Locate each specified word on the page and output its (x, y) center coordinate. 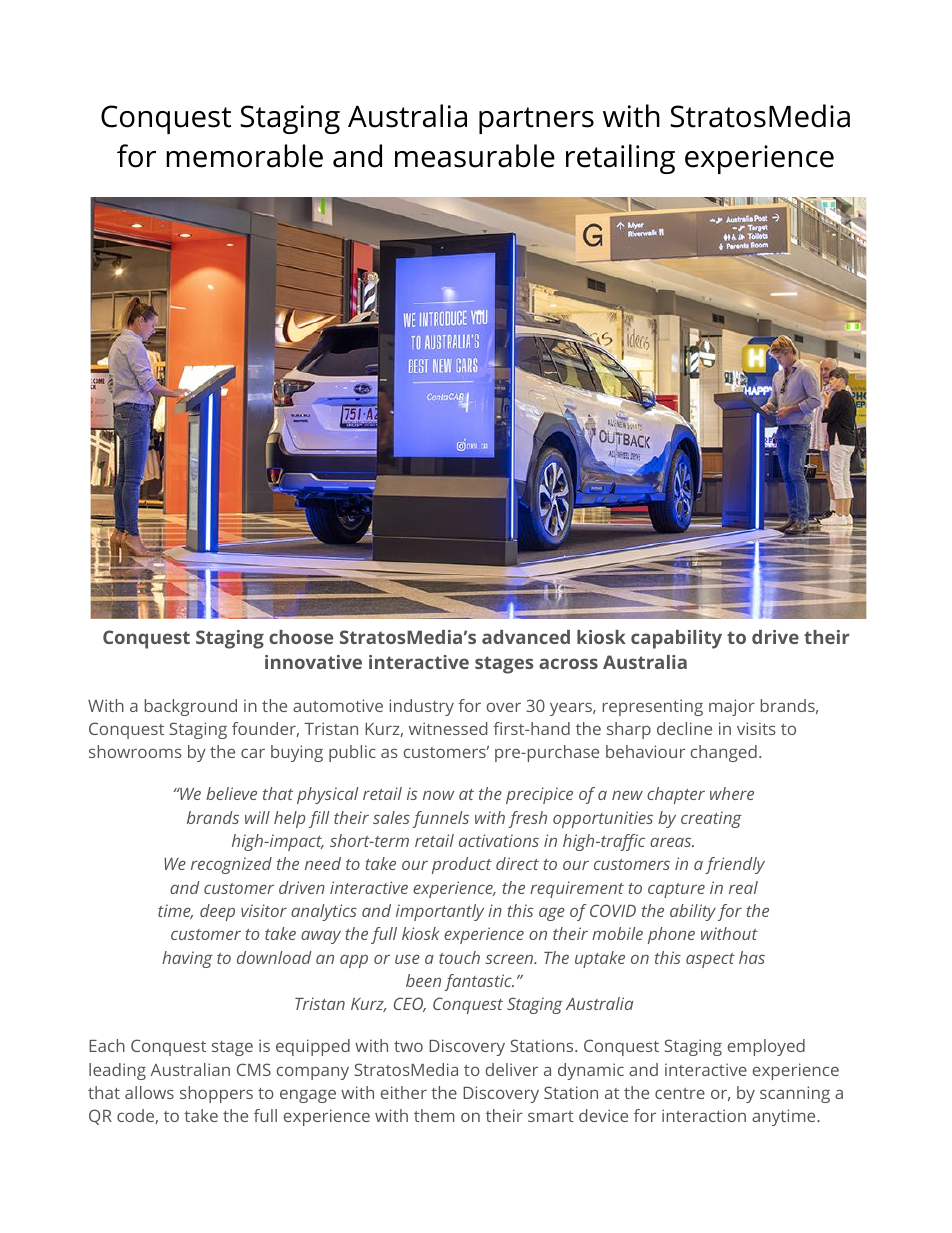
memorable (244, 156)
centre (680, 1093)
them (434, 1115)
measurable (475, 156)
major (732, 707)
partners (536, 120)
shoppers (216, 1094)
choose (301, 637)
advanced (526, 637)
